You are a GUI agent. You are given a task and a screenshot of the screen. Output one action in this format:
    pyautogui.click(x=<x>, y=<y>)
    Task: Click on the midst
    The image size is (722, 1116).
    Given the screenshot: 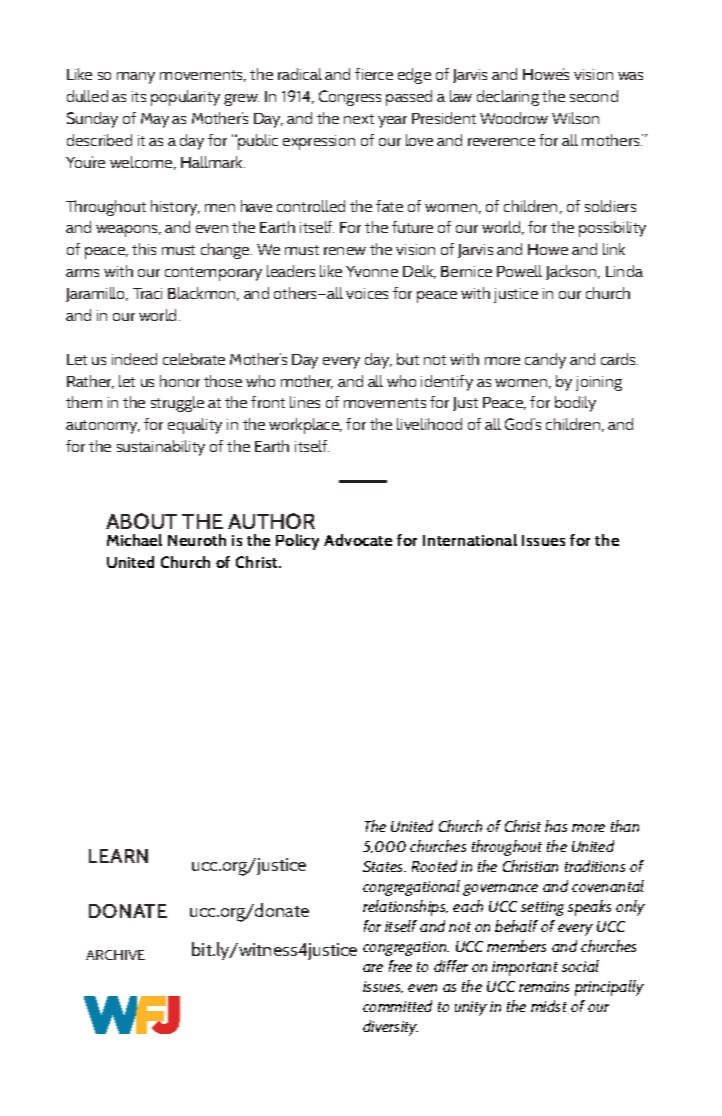 What is the action you would take?
    pyautogui.click(x=549, y=1006)
